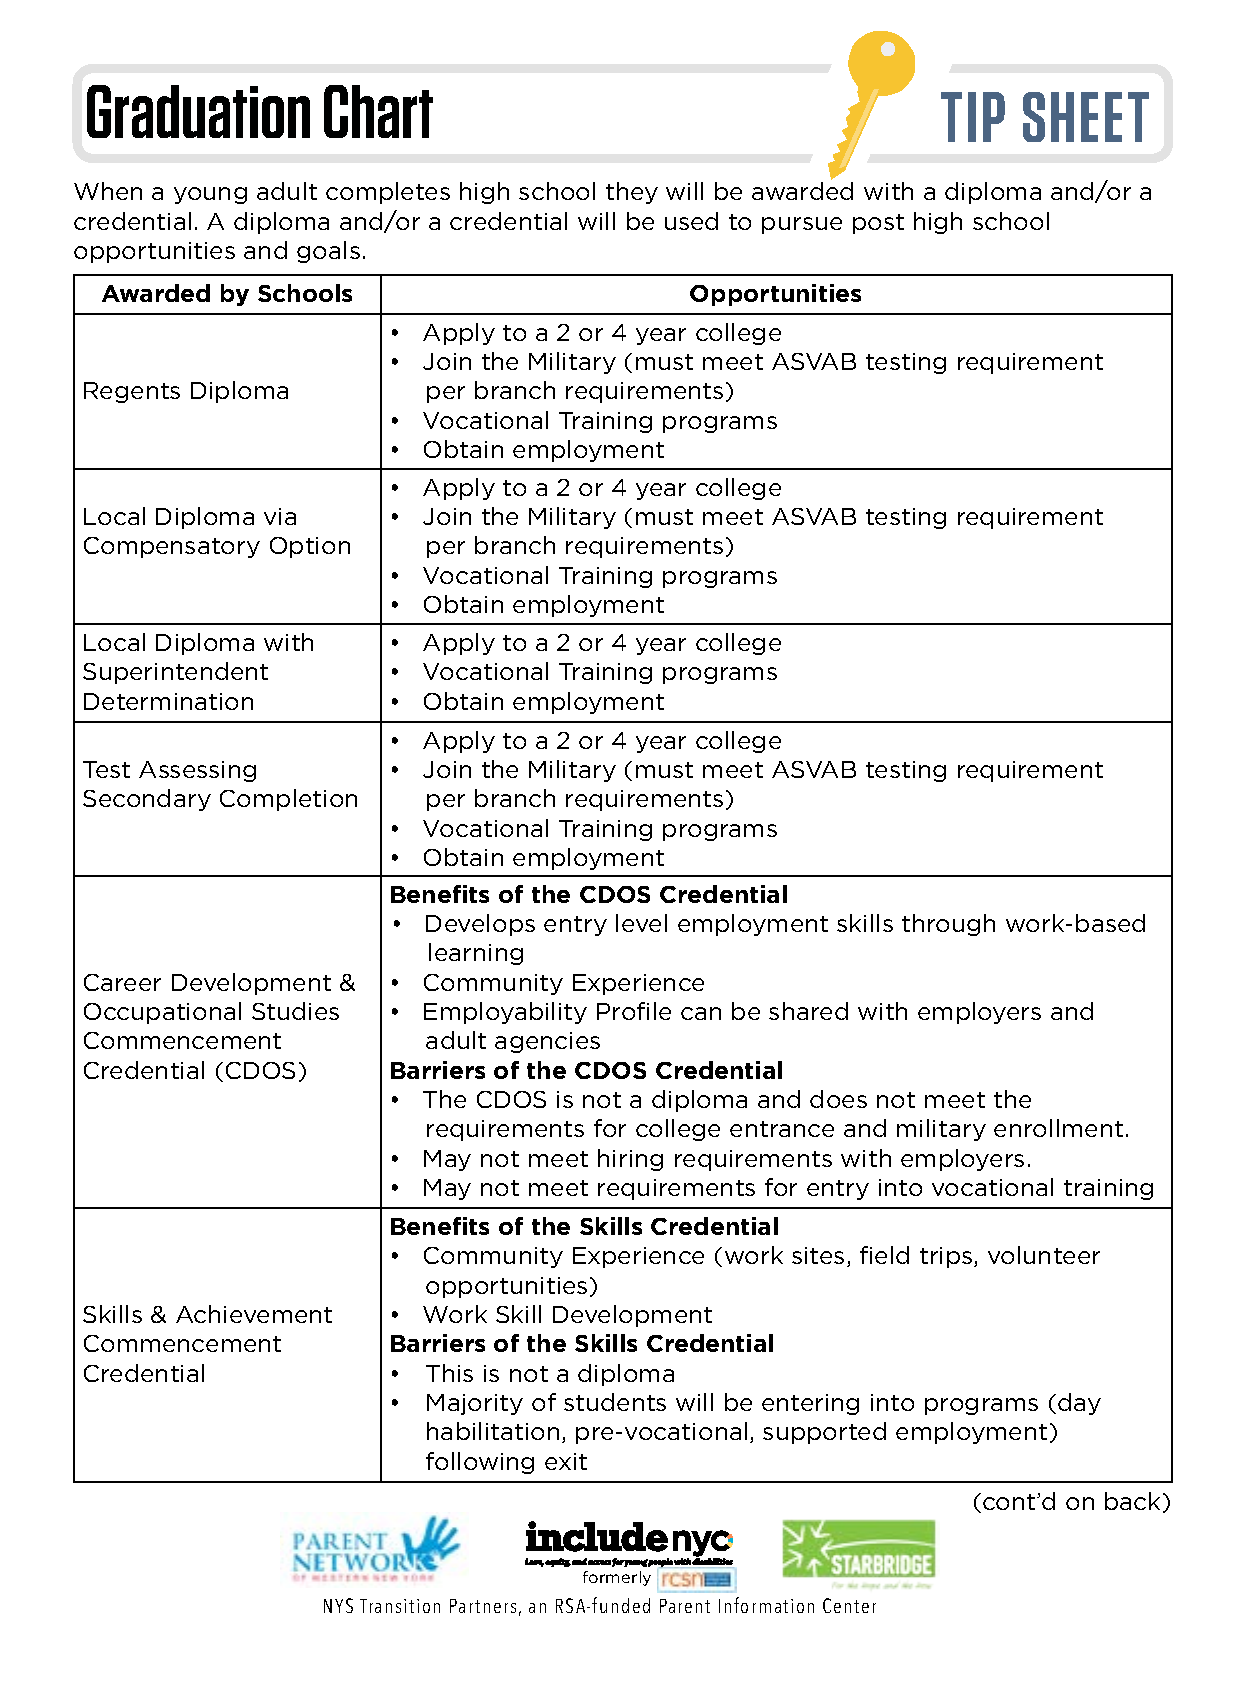 The image size is (1246, 1686). I want to click on through, so click(948, 925).
